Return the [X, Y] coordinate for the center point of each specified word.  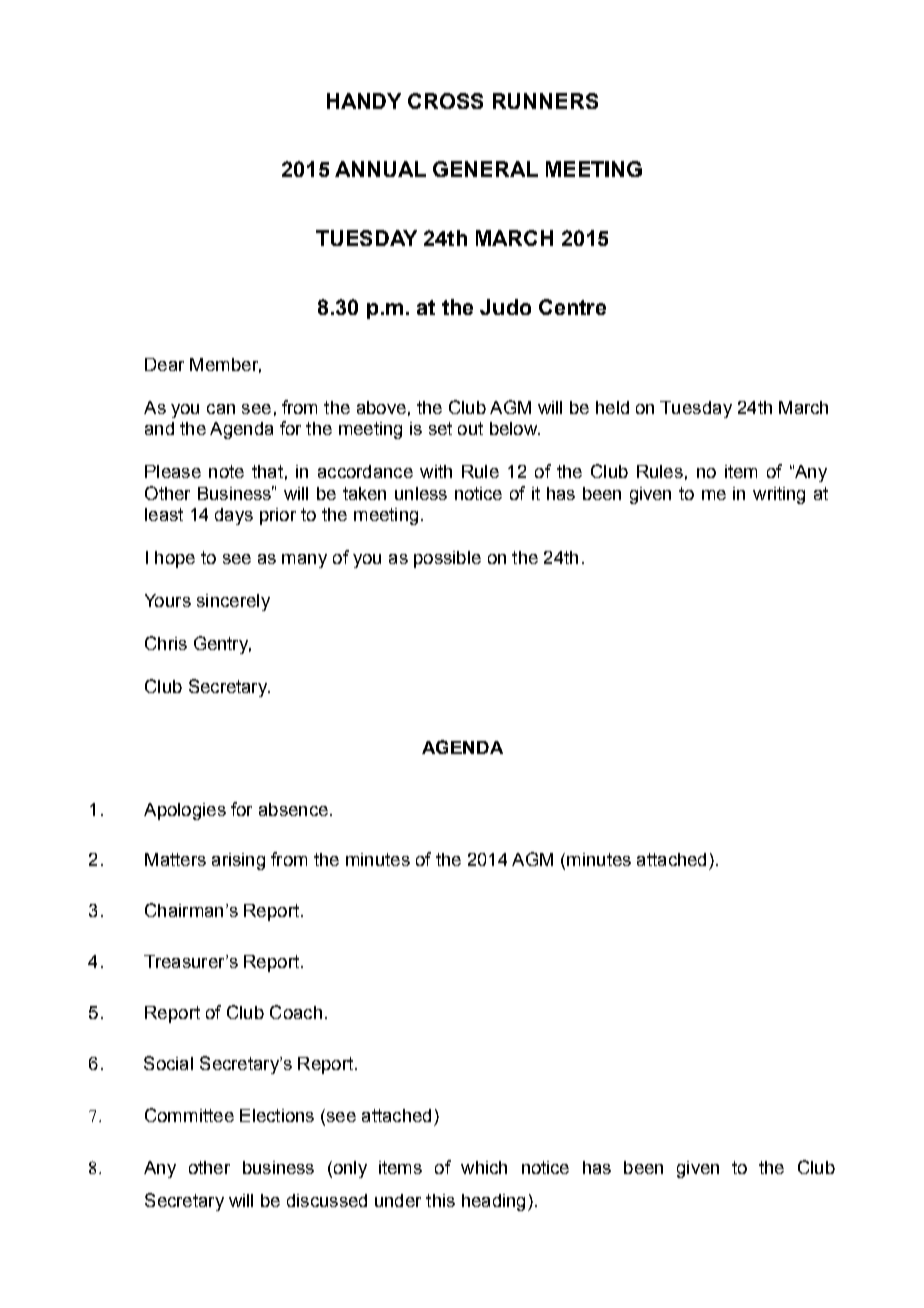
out [470, 428]
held [612, 407]
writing [779, 495]
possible [447, 559]
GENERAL [485, 169]
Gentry [222, 645]
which [484, 1167]
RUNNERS [545, 101]
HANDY [364, 101]
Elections [277, 1115]
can [221, 409]
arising [238, 861]
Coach [296, 1012]
